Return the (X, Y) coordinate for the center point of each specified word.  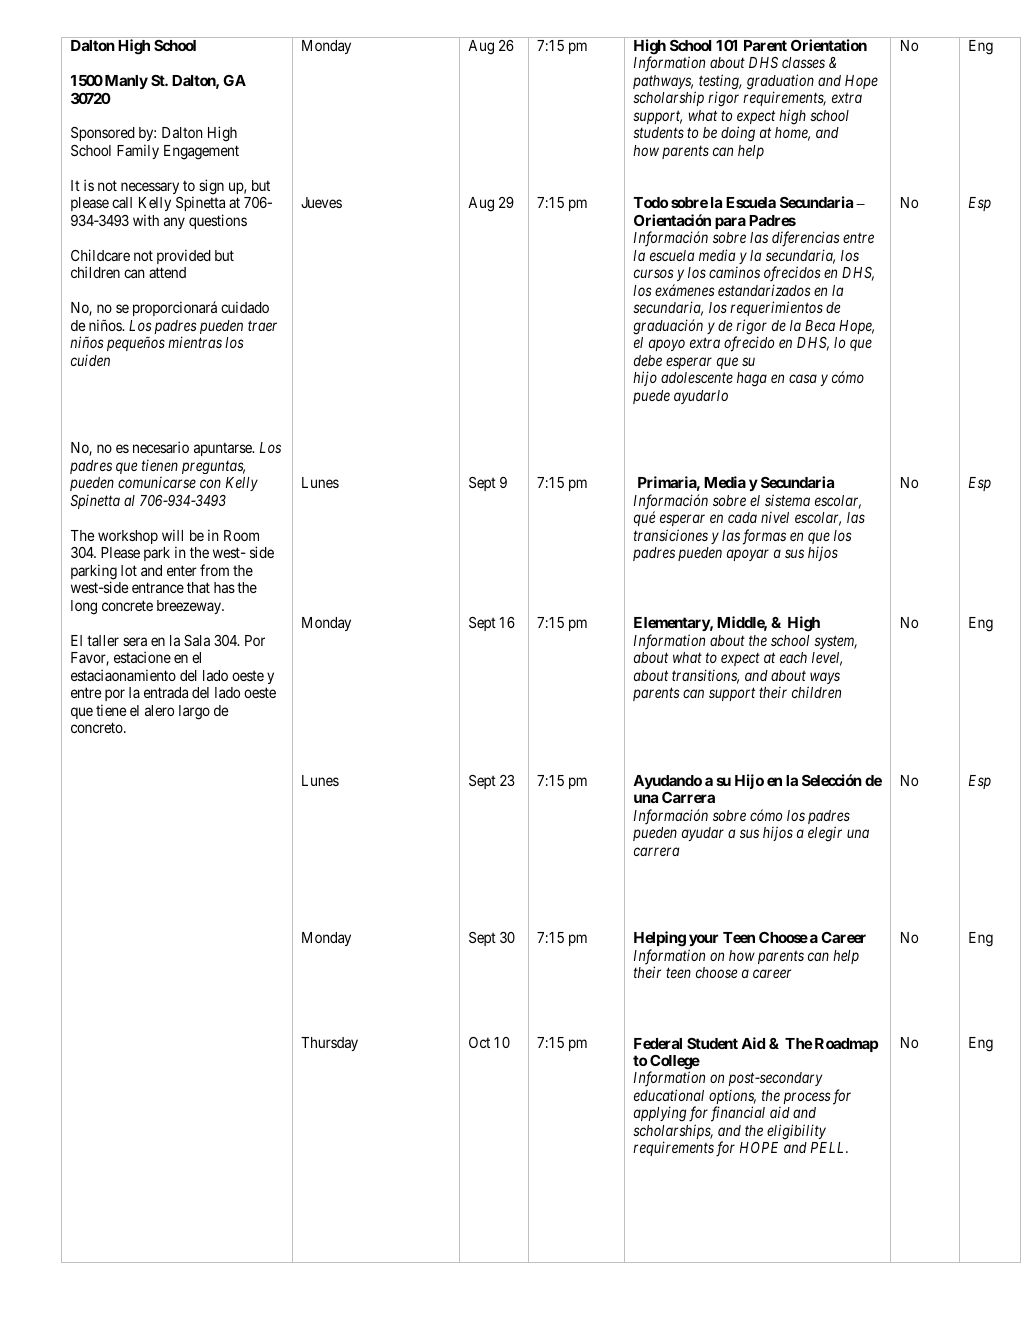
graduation (780, 83)
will (172, 535)
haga (752, 379)
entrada (166, 692)
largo (194, 712)
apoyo (667, 345)
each (793, 657)
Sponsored (103, 134)
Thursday (329, 1044)
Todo (650, 202)
